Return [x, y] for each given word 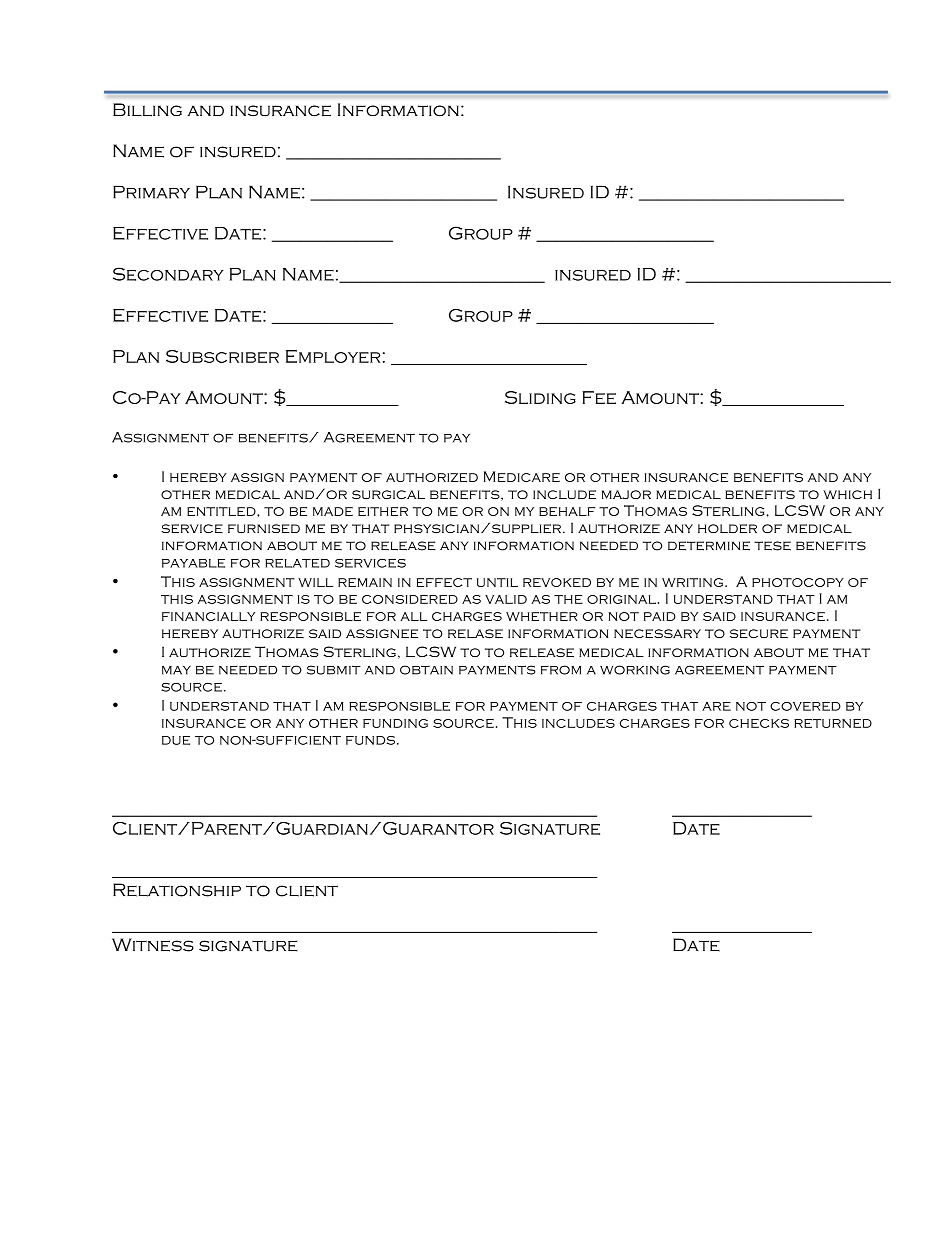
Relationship [177, 890]
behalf [567, 511]
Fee [599, 397]
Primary [151, 192]
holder [727, 528]
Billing [147, 110]
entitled [222, 511]
